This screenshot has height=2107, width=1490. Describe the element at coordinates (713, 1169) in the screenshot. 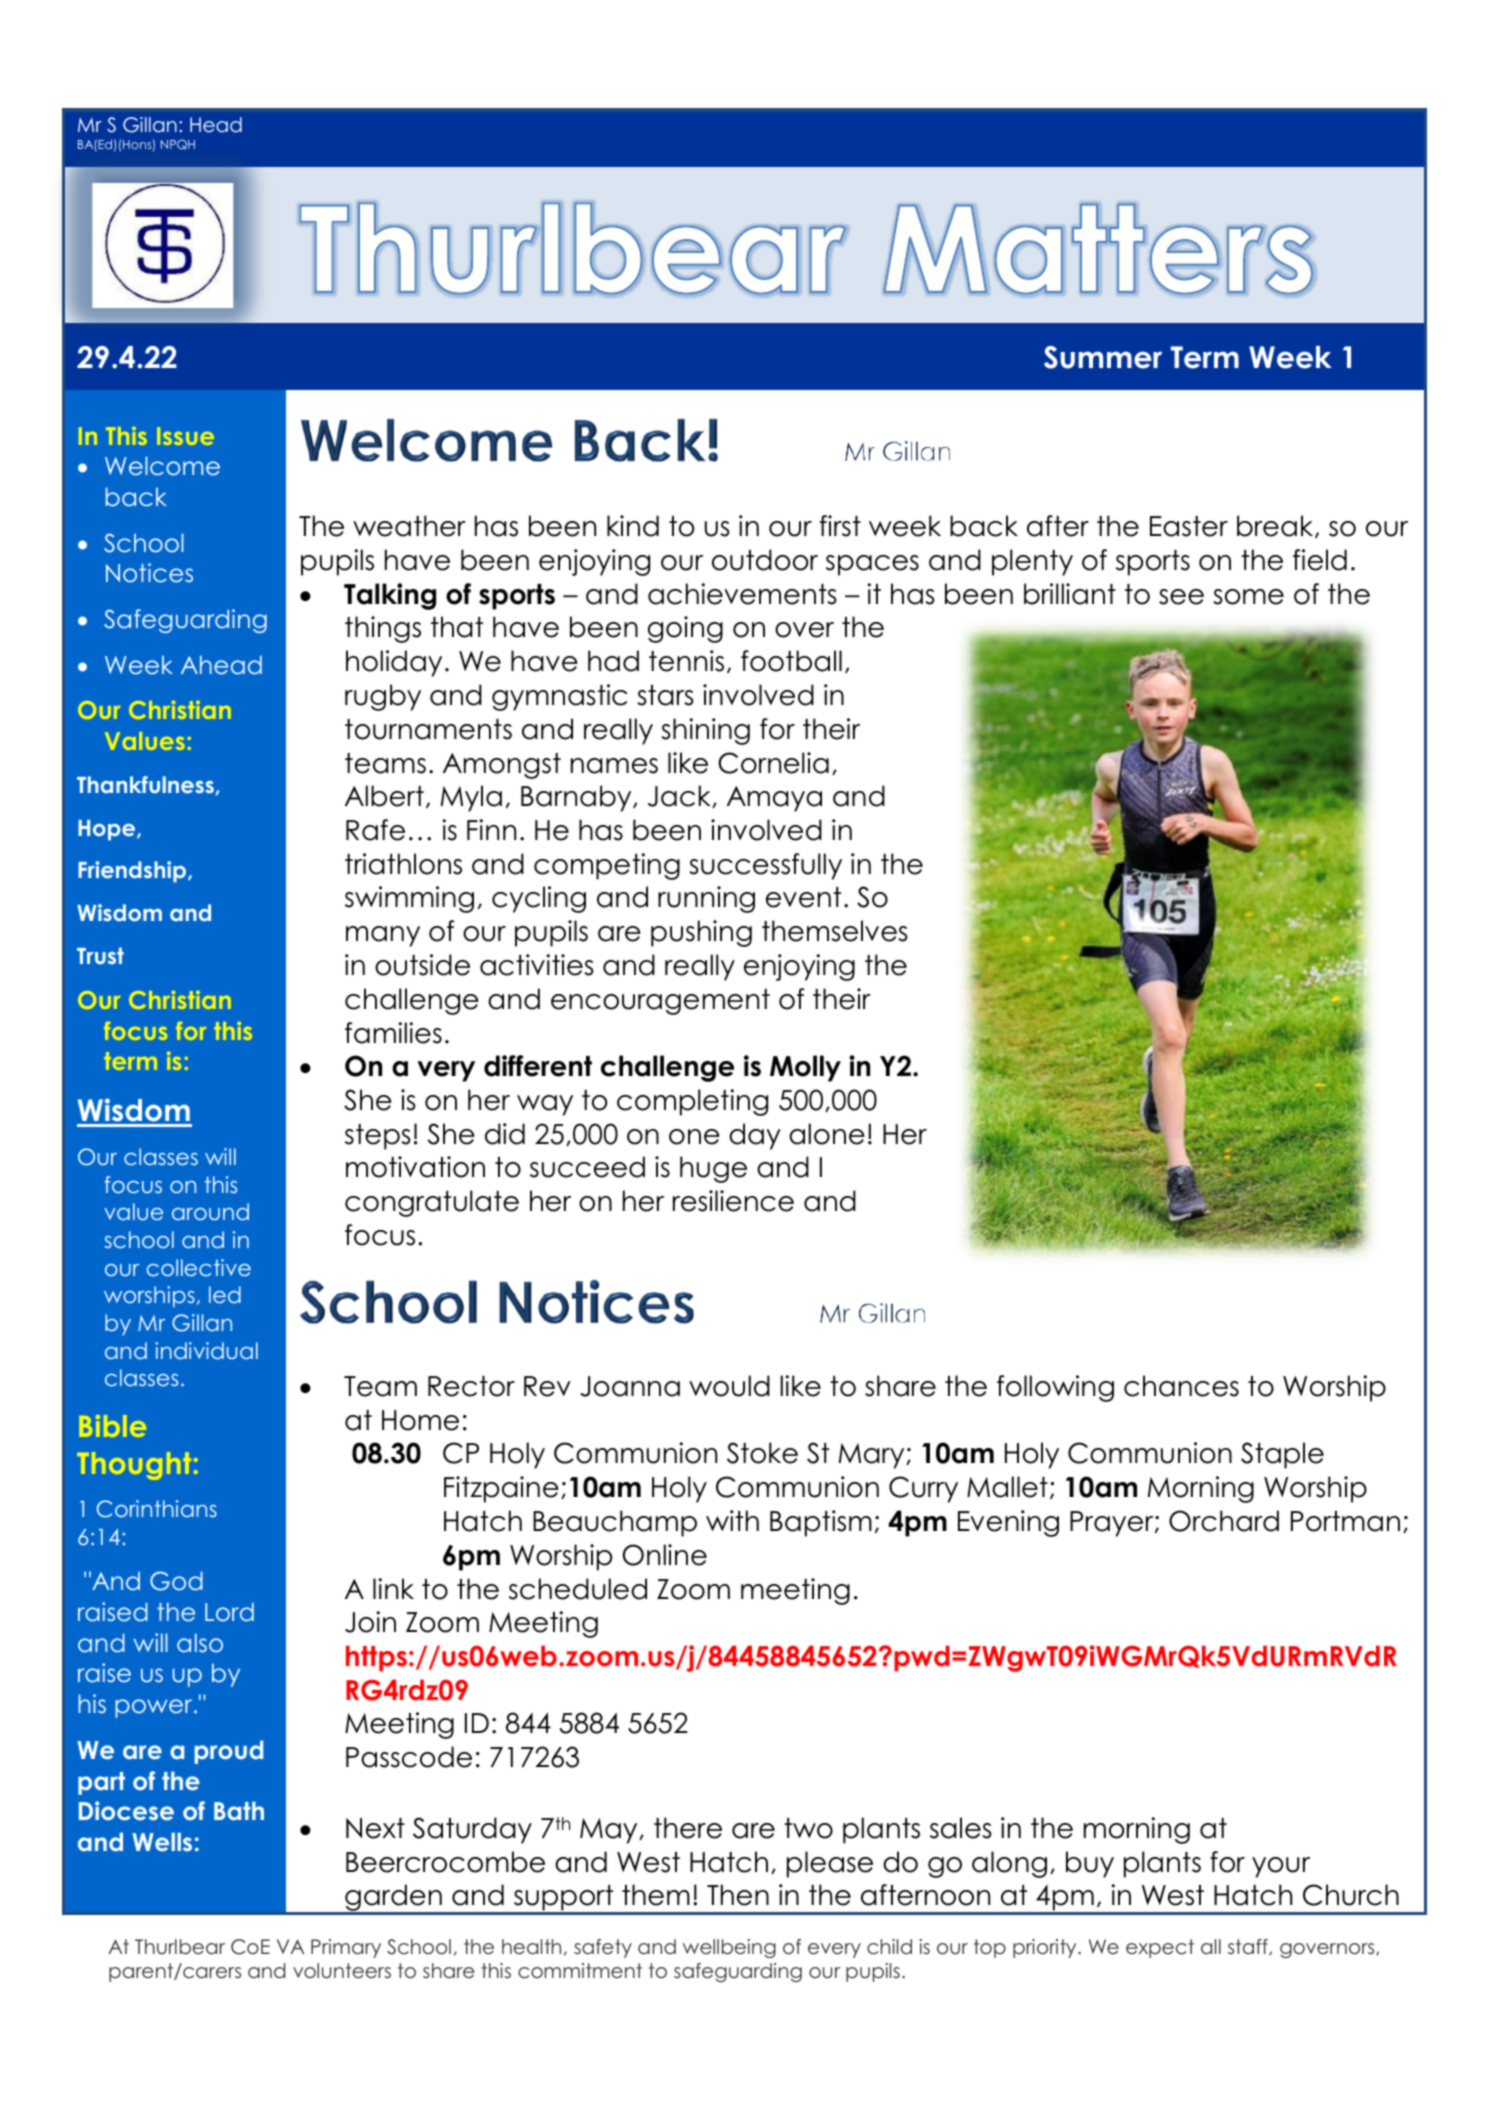

I see `huge` at that location.
